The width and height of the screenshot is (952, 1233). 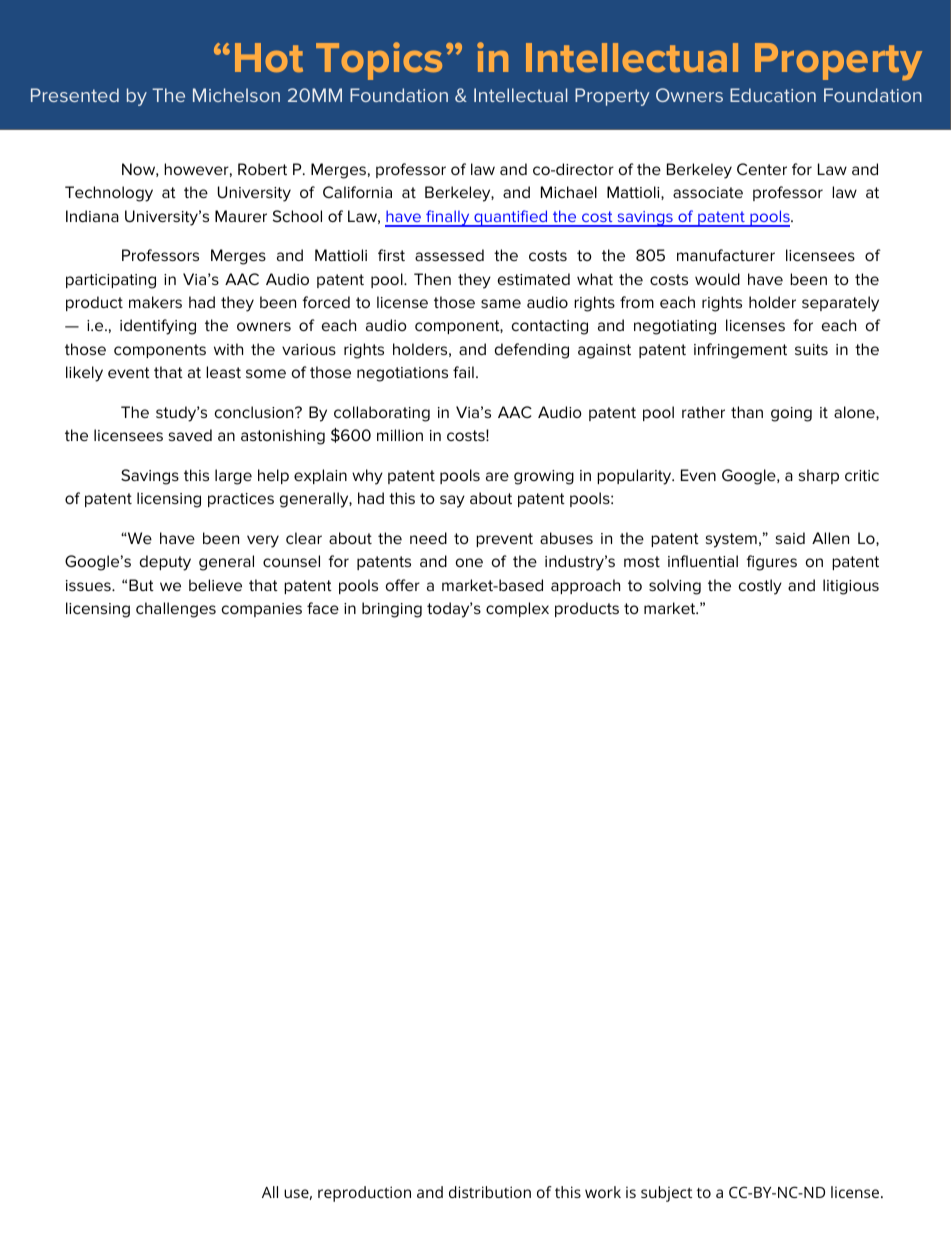 I want to click on Topics, so click(x=379, y=61).
